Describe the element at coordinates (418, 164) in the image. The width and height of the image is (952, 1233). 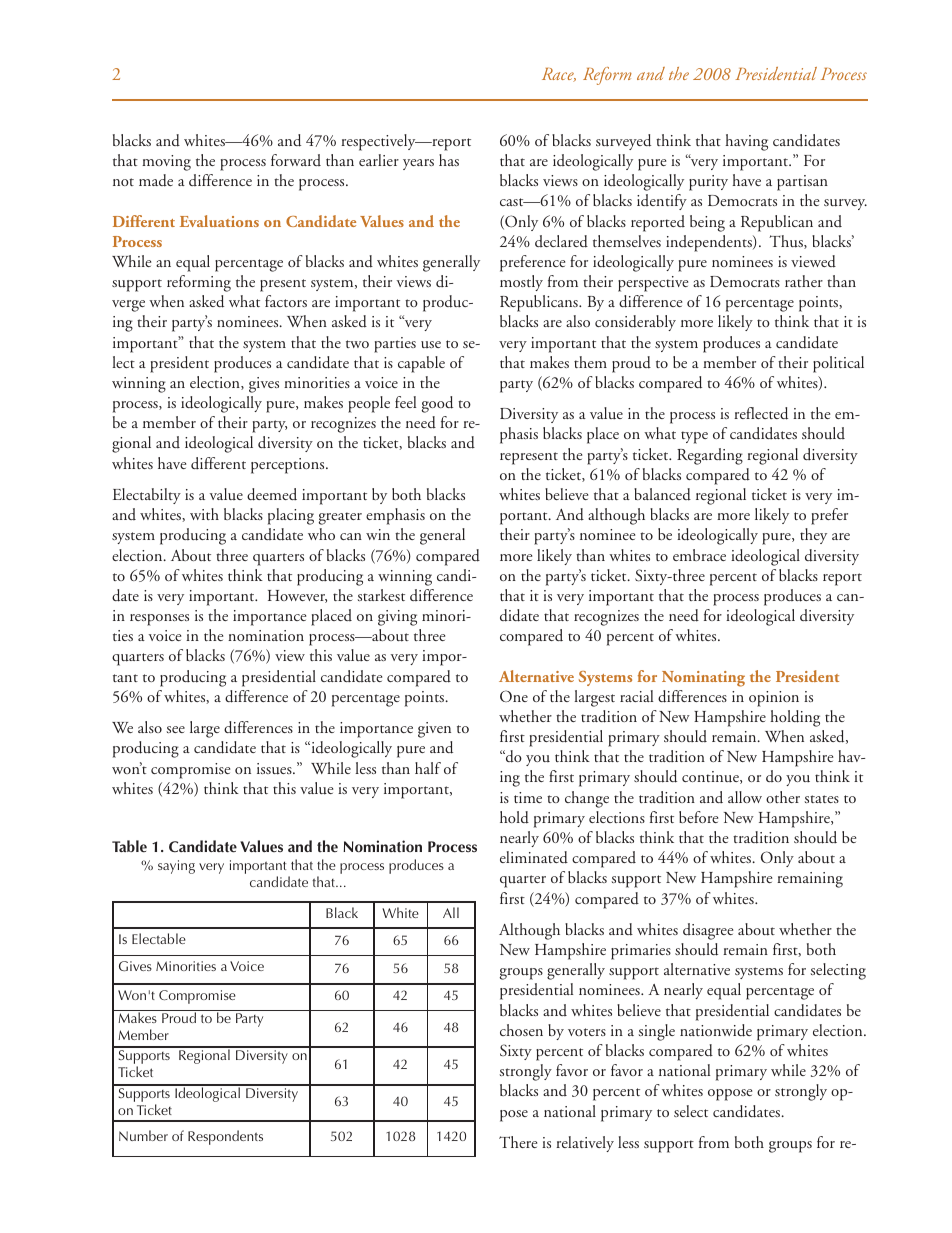
I see `years` at that location.
